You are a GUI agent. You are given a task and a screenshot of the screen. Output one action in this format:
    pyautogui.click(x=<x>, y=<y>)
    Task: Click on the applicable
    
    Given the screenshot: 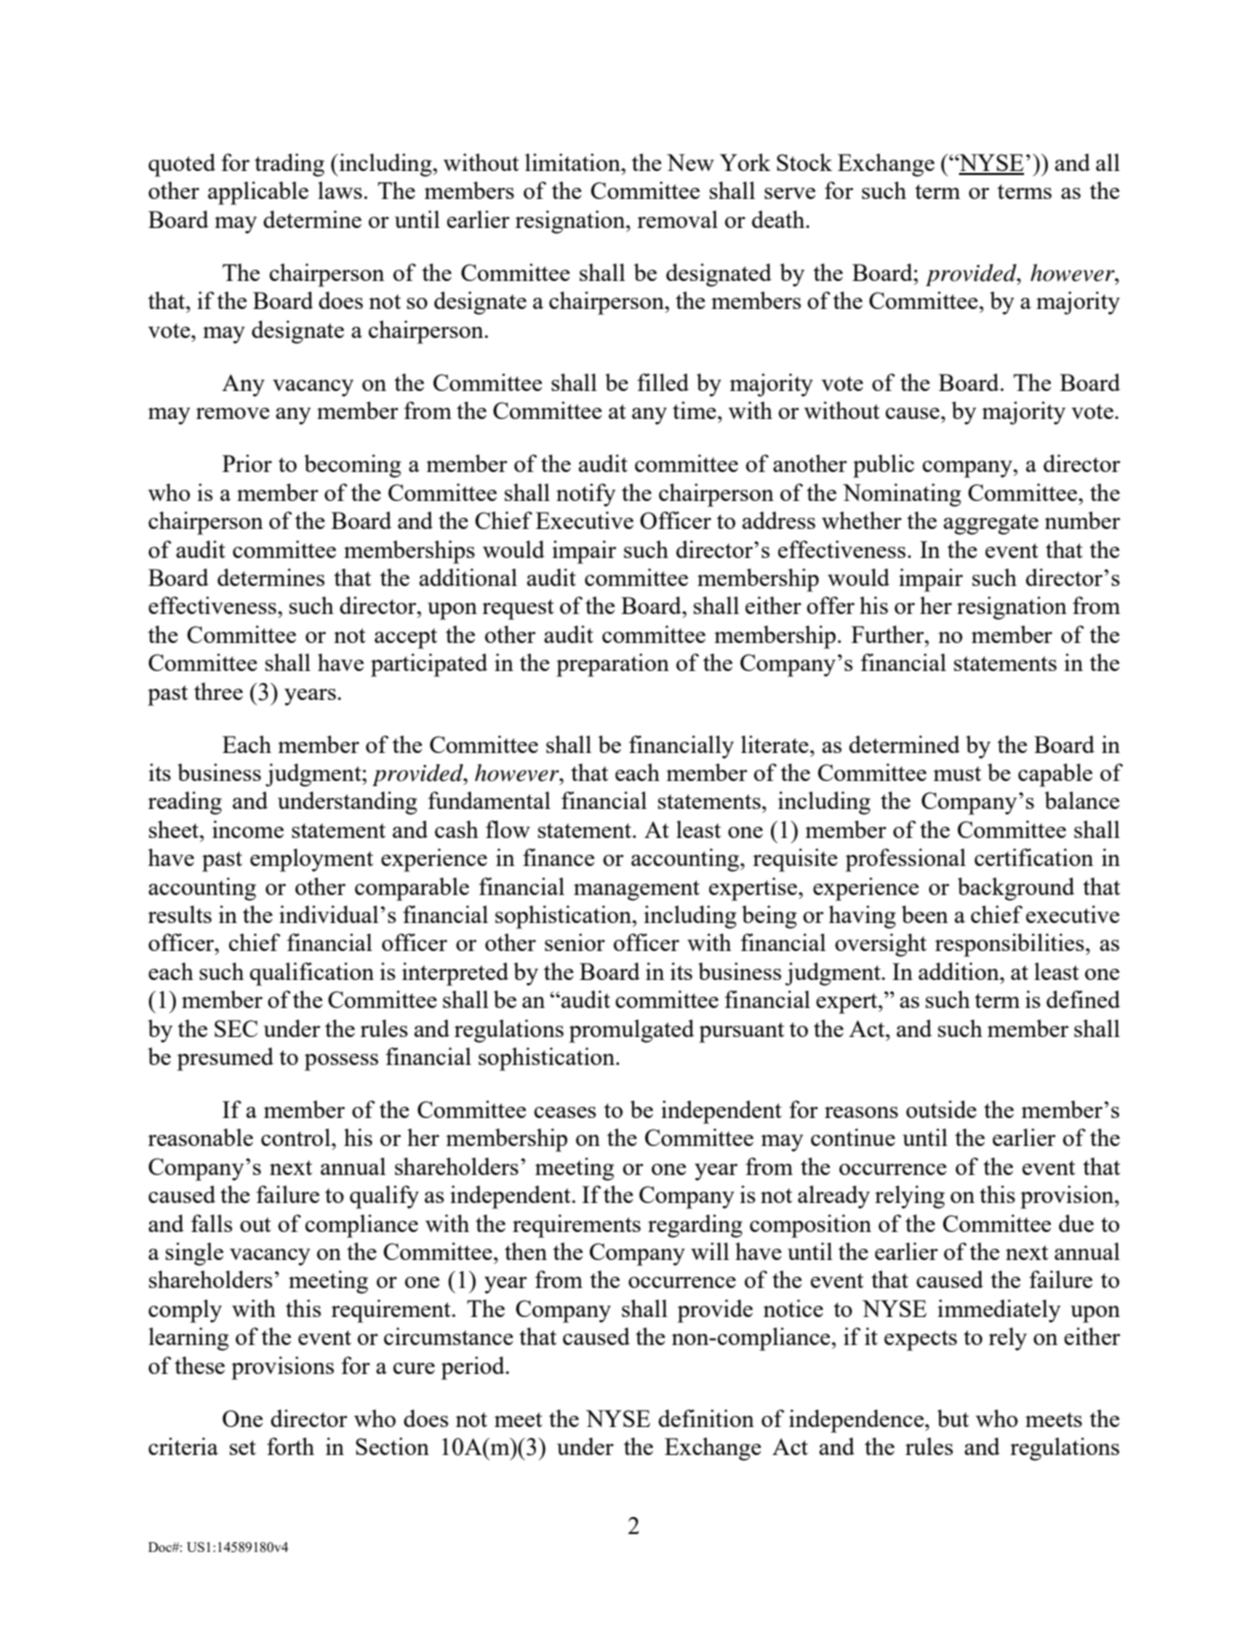 What is the action you would take?
    pyautogui.click(x=258, y=193)
